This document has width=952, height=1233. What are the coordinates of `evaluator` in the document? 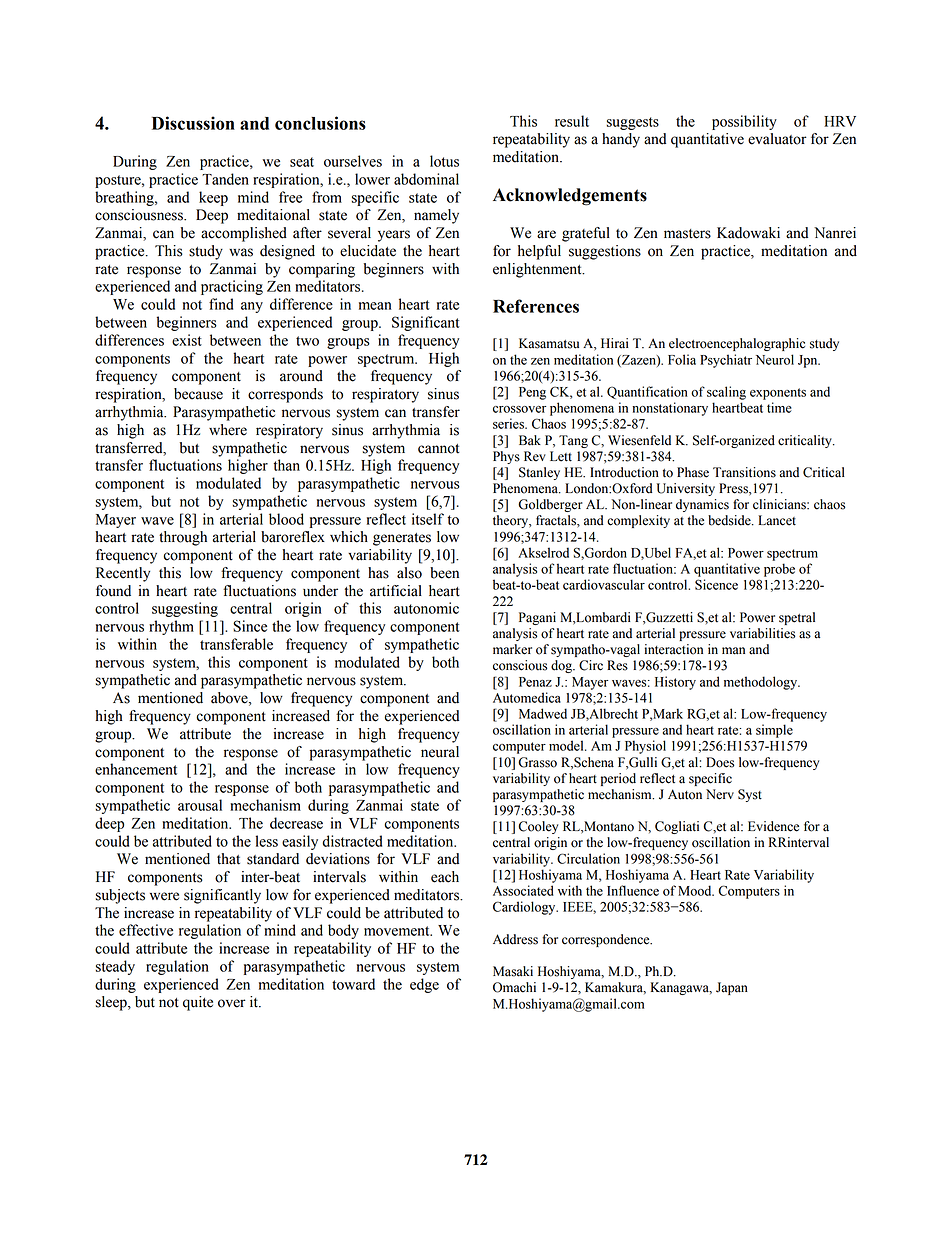 It's located at (777, 139).
